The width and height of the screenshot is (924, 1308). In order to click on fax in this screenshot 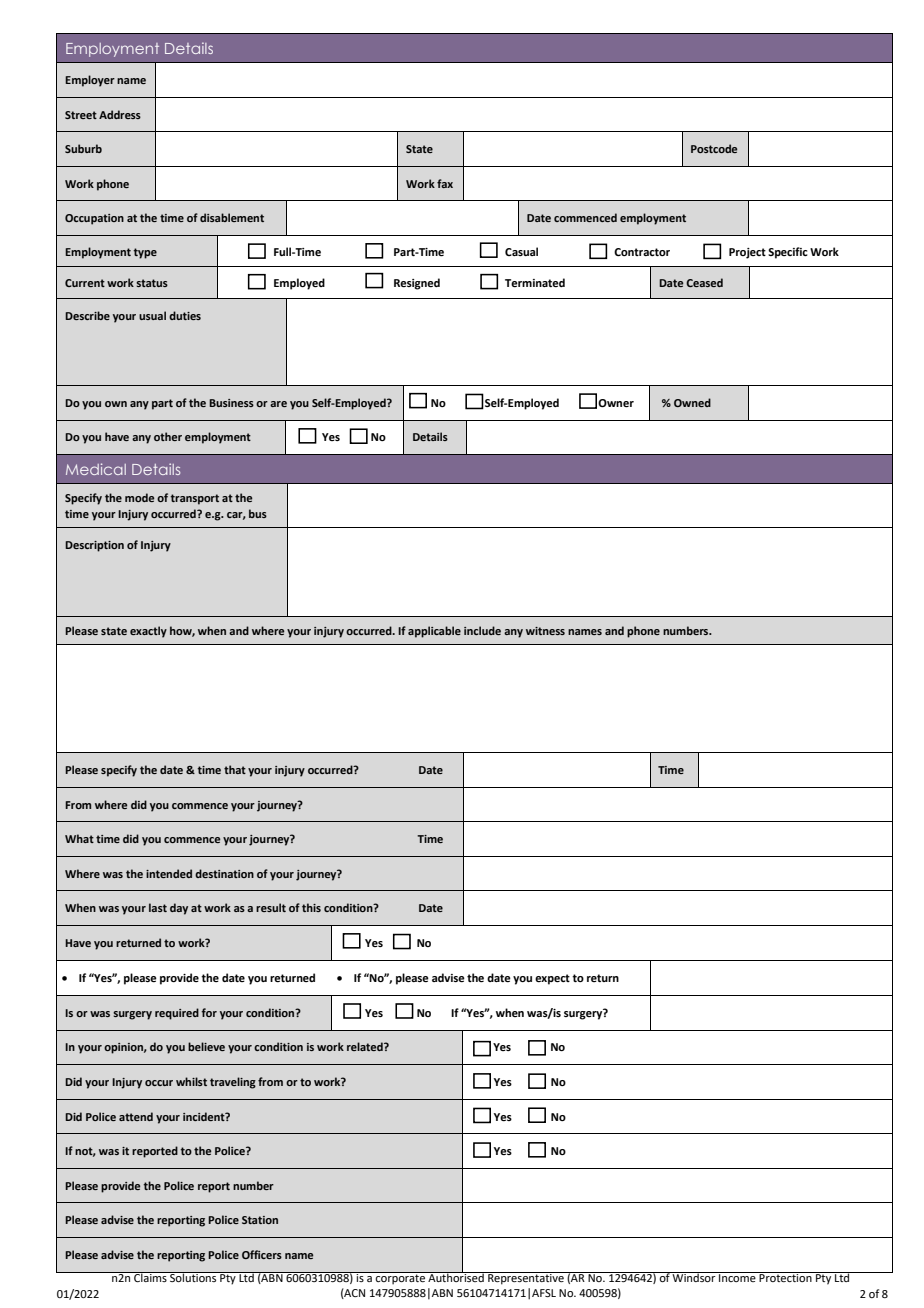, I will do `click(445, 183)`.
